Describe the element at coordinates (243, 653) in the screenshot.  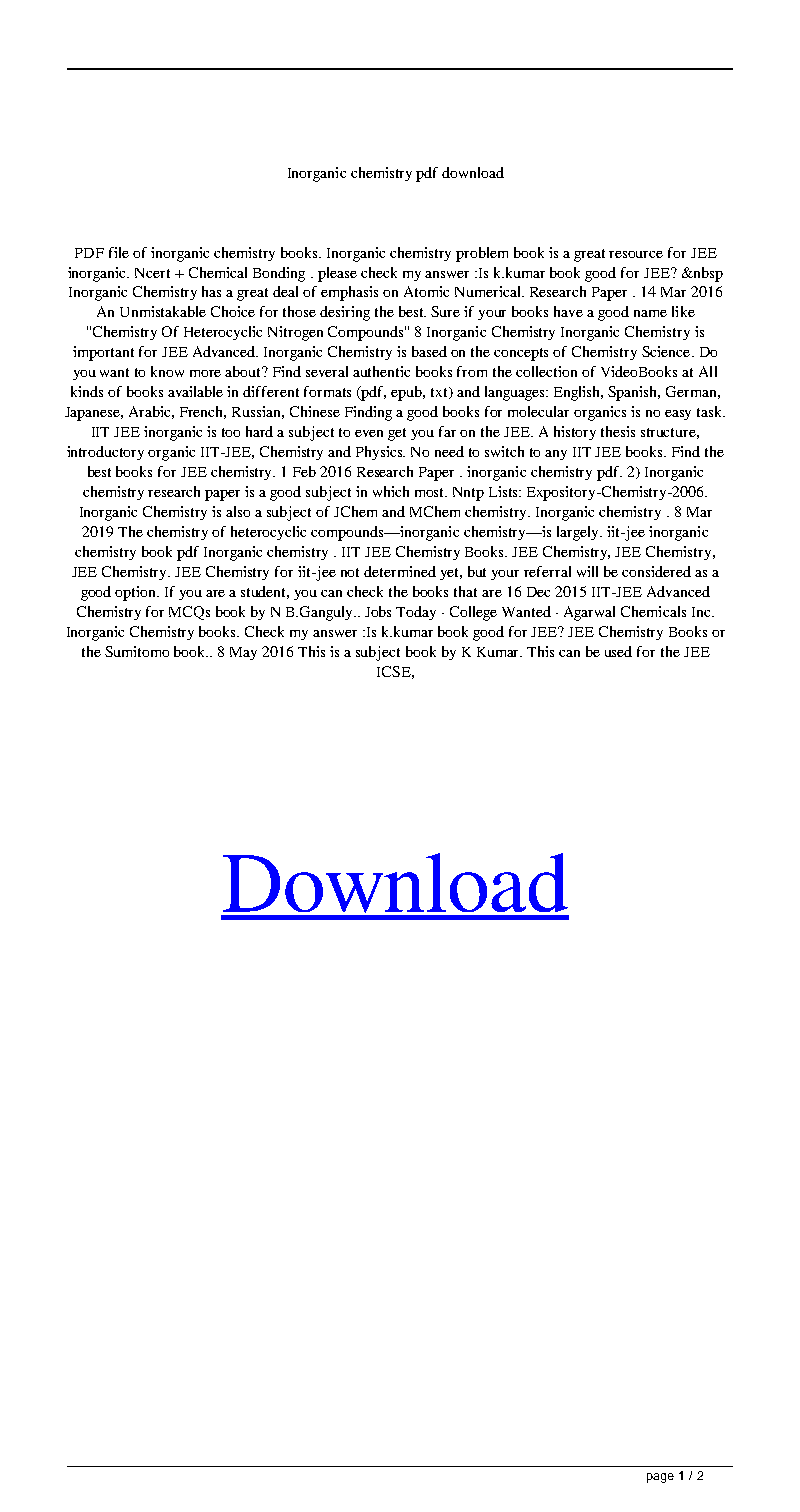
I see `May` at that location.
